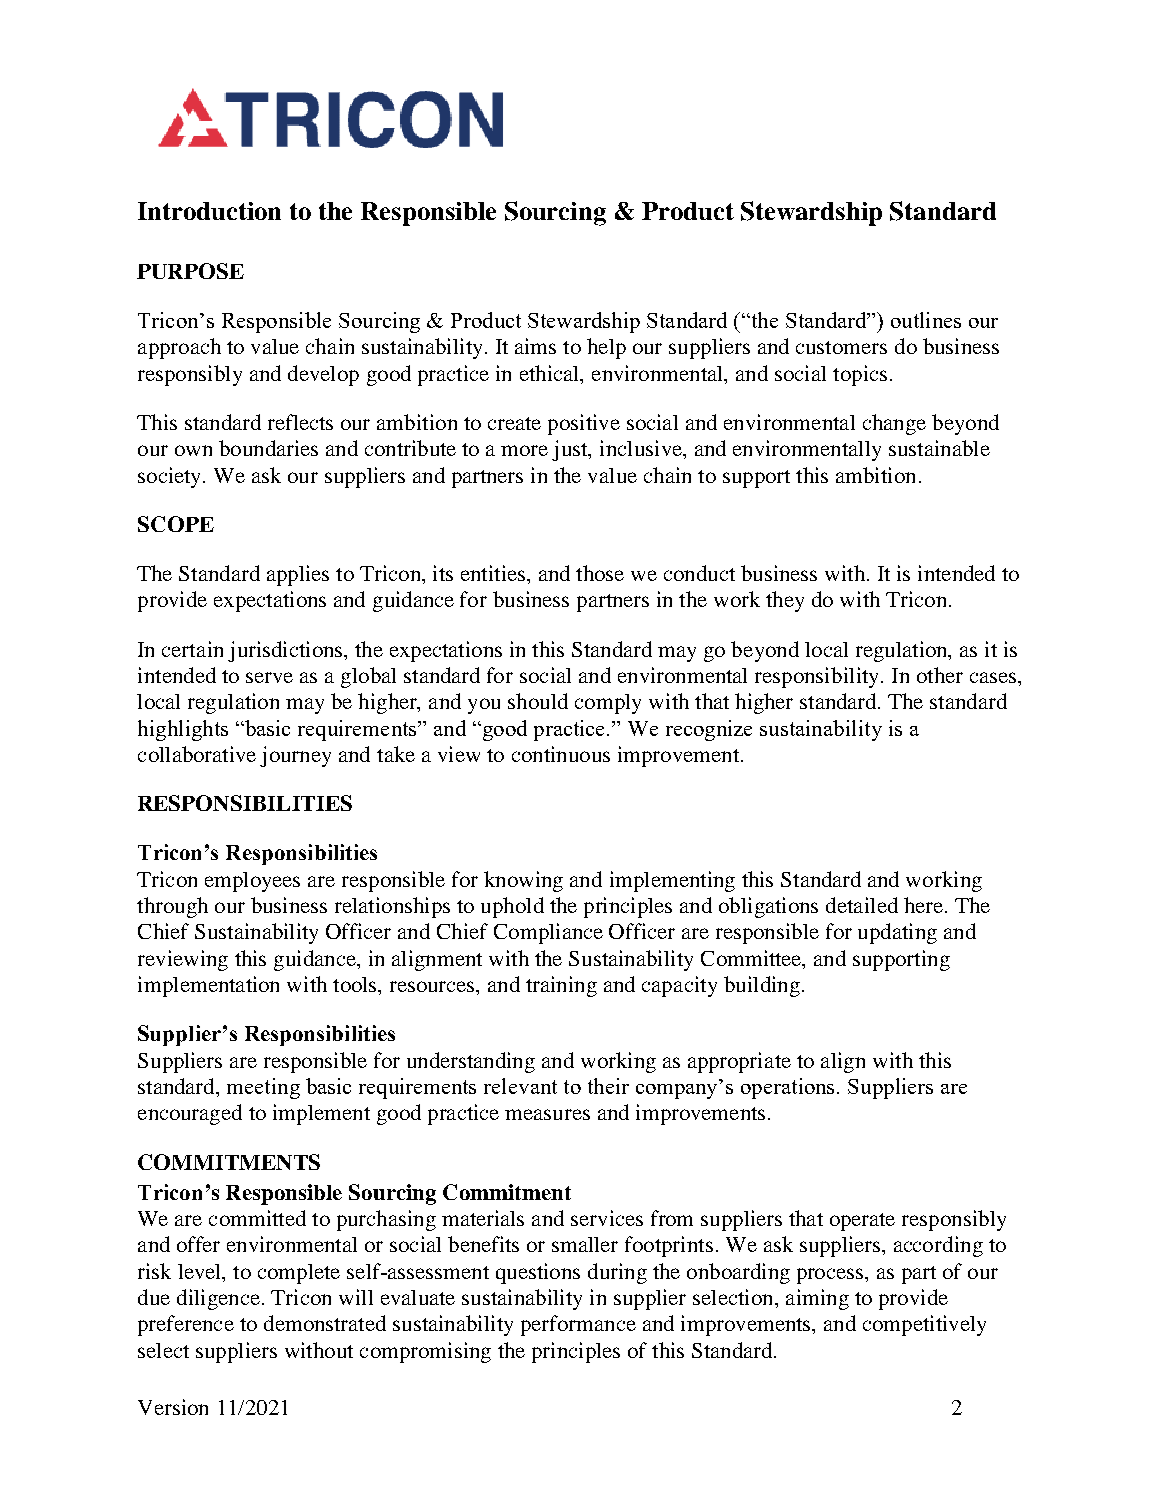  What do you see at coordinates (608, 1086) in the screenshot?
I see `their` at bounding box center [608, 1086].
